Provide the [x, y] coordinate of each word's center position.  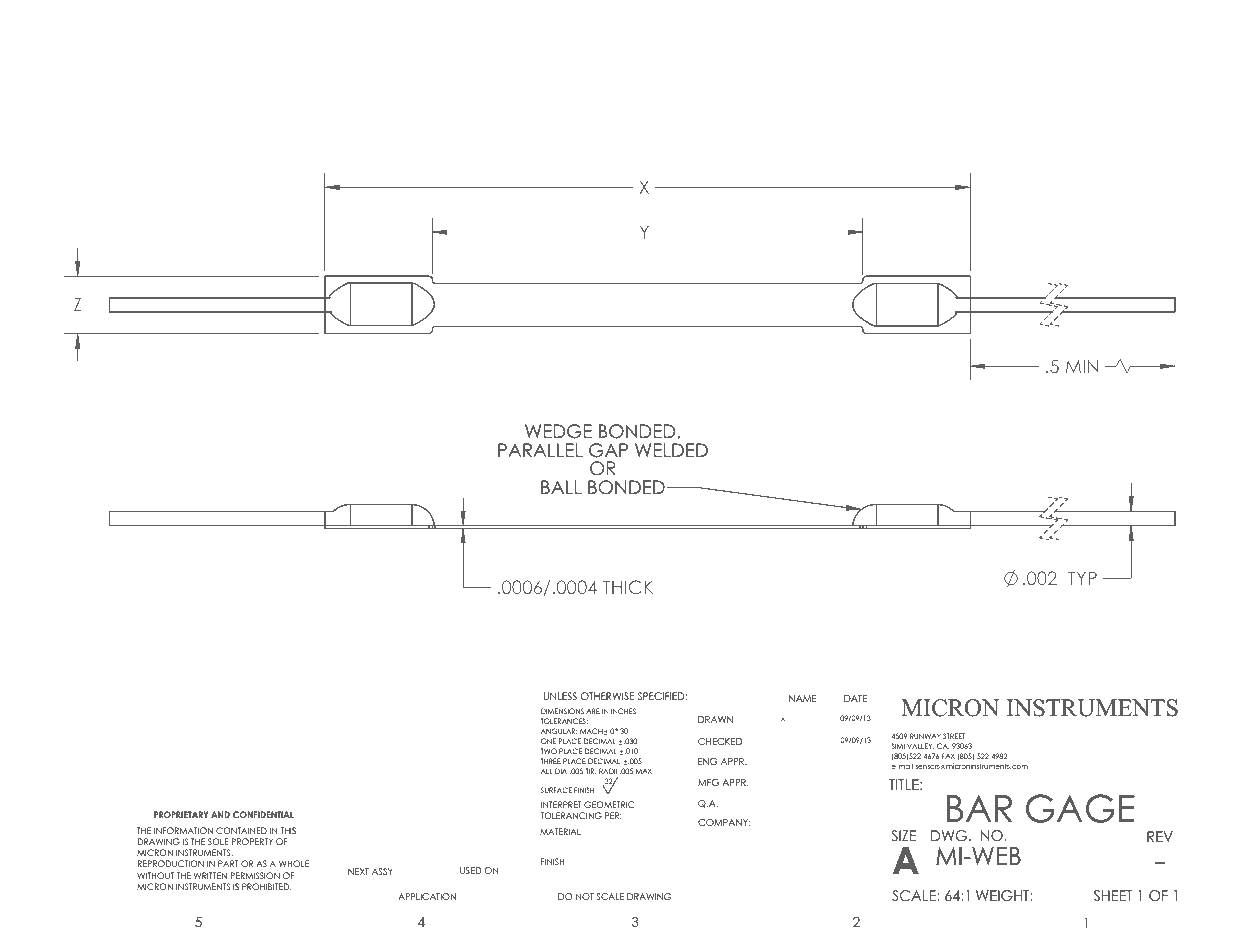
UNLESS [560, 696]
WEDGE [558, 431]
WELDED [671, 450]
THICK [628, 587]
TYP [1082, 578]
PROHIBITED [267, 886]
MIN [1082, 366]
